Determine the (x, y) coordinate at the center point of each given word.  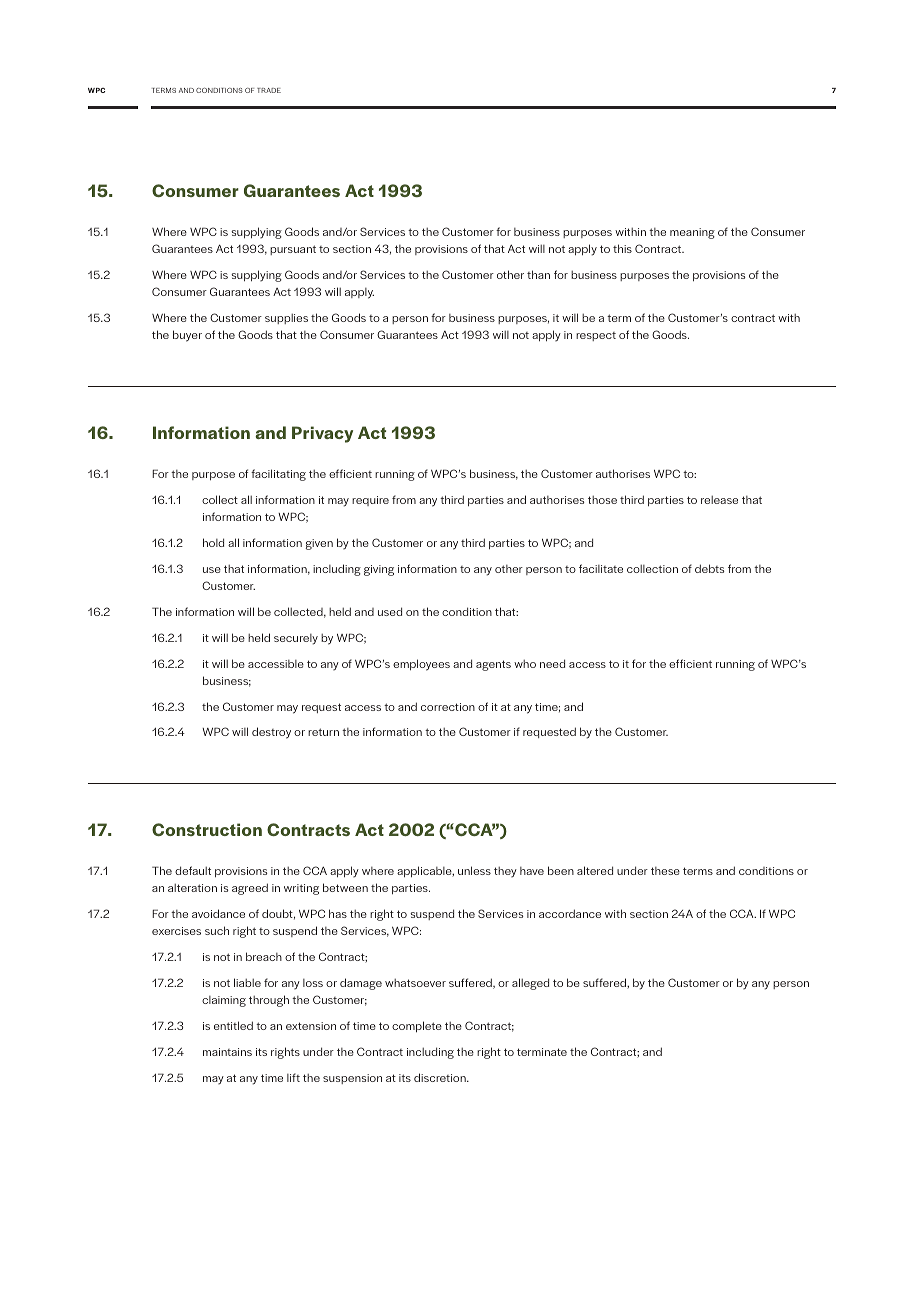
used (390, 611)
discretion (441, 1077)
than (538, 274)
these (665, 871)
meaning (692, 233)
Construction (207, 829)
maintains (227, 1052)
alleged (530, 984)
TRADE (269, 90)
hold (213, 542)
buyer (187, 336)
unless (474, 870)
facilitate (601, 568)
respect (596, 336)
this (622, 248)
